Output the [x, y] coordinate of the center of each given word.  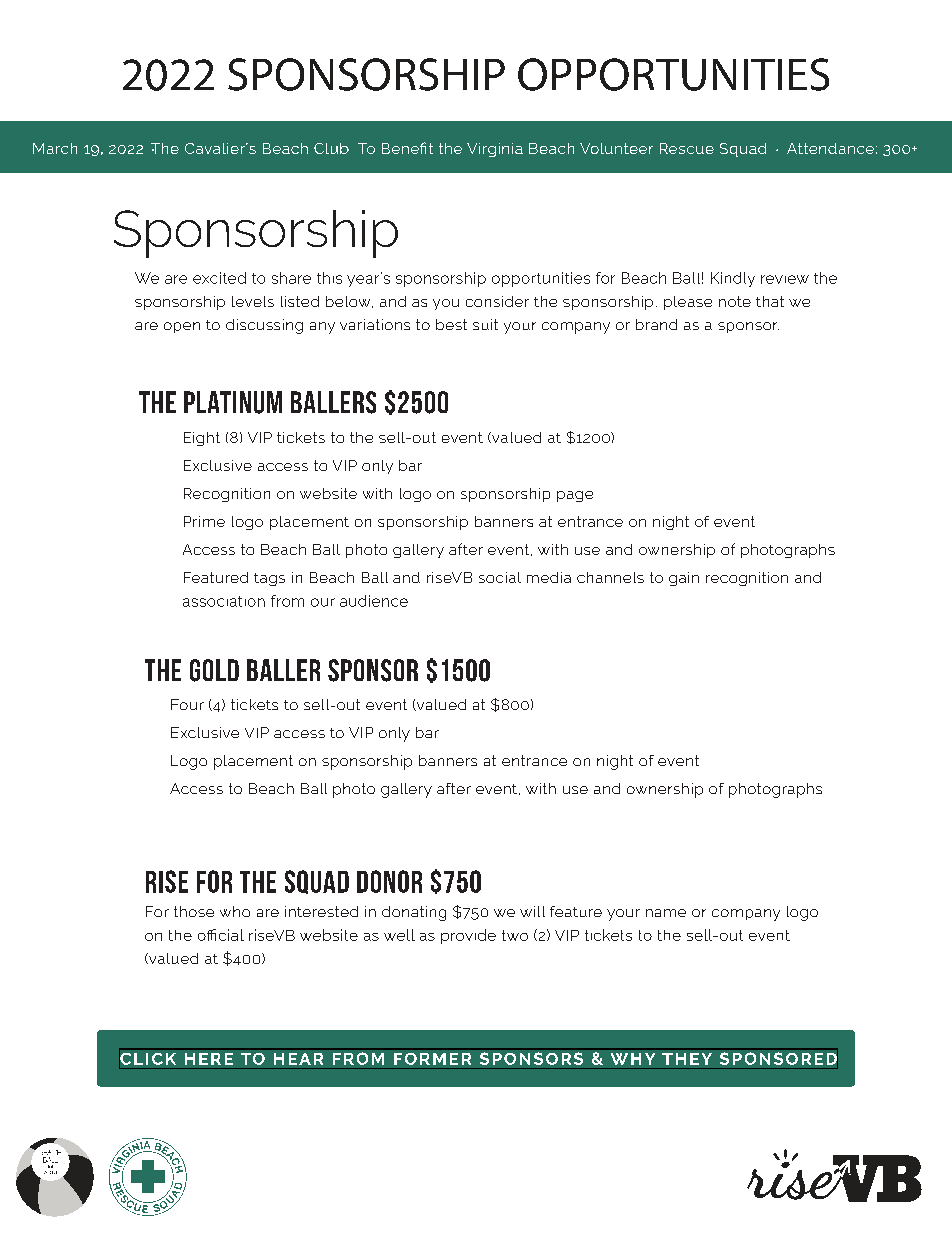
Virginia [495, 150]
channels [610, 577]
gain [684, 579]
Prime [204, 521]
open [182, 327]
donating [414, 913]
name [666, 913]
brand [656, 324]
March [55, 148]
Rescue [687, 148]
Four [187, 704]
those [194, 911]
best [451, 324]
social [500, 577]
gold [214, 670]
